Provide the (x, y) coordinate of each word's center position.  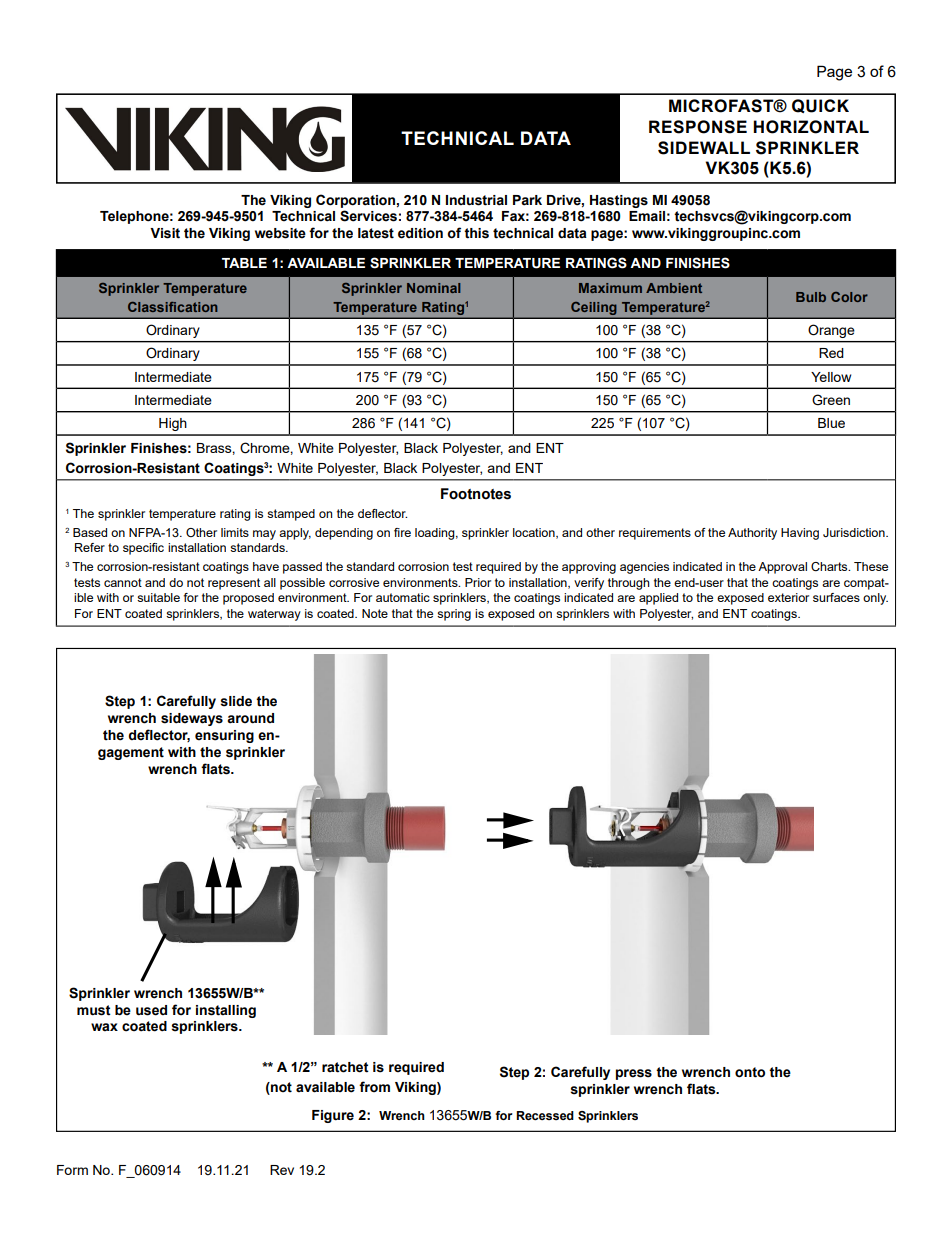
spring (454, 615)
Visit (165, 233)
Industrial (476, 200)
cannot (123, 582)
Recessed (545, 1115)
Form (72, 1170)
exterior (788, 597)
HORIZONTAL (811, 127)
